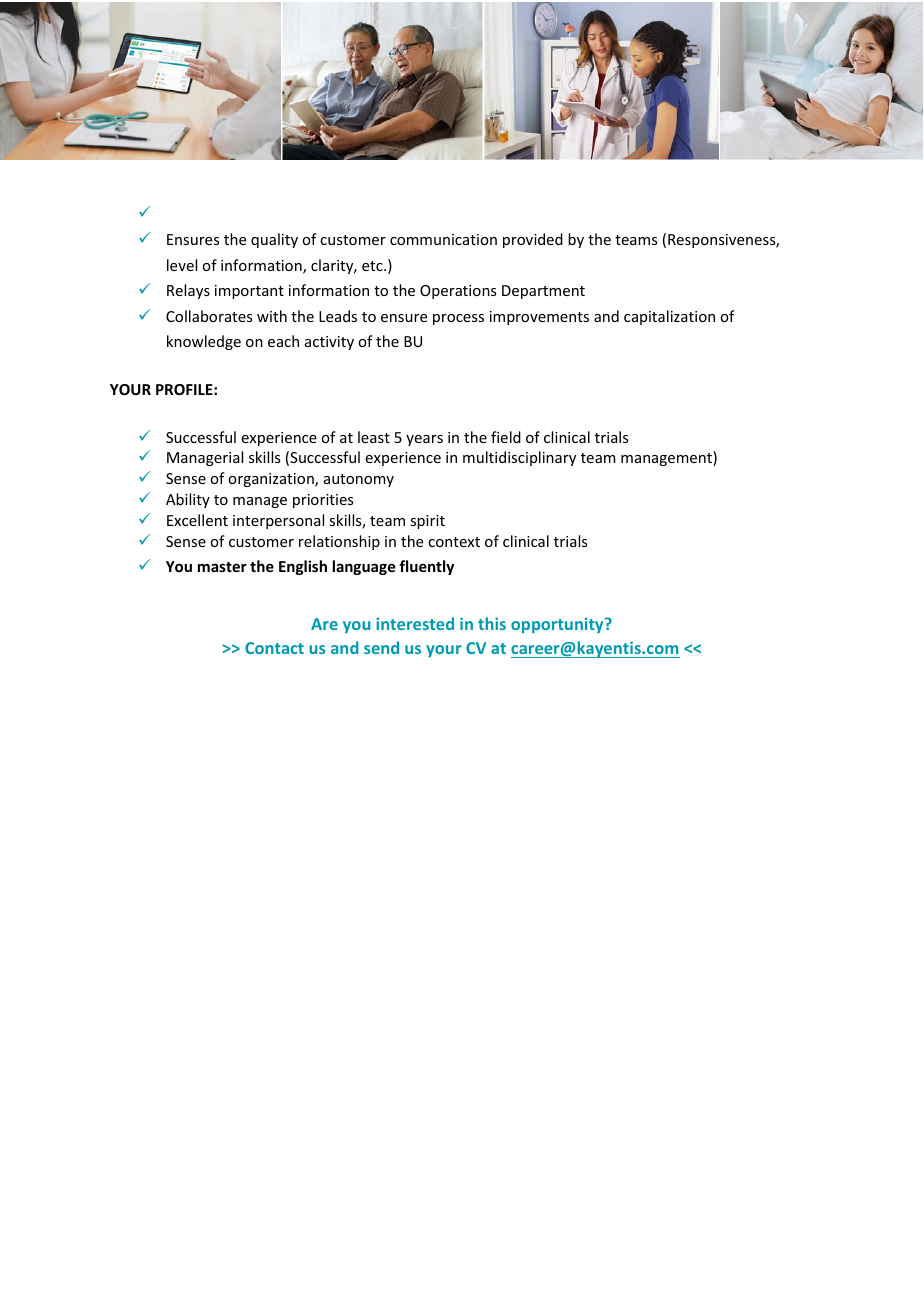 The height and width of the page is (1308, 924). What do you see at coordinates (272, 480) in the page?
I see `organization` at bounding box center [272, 480].
